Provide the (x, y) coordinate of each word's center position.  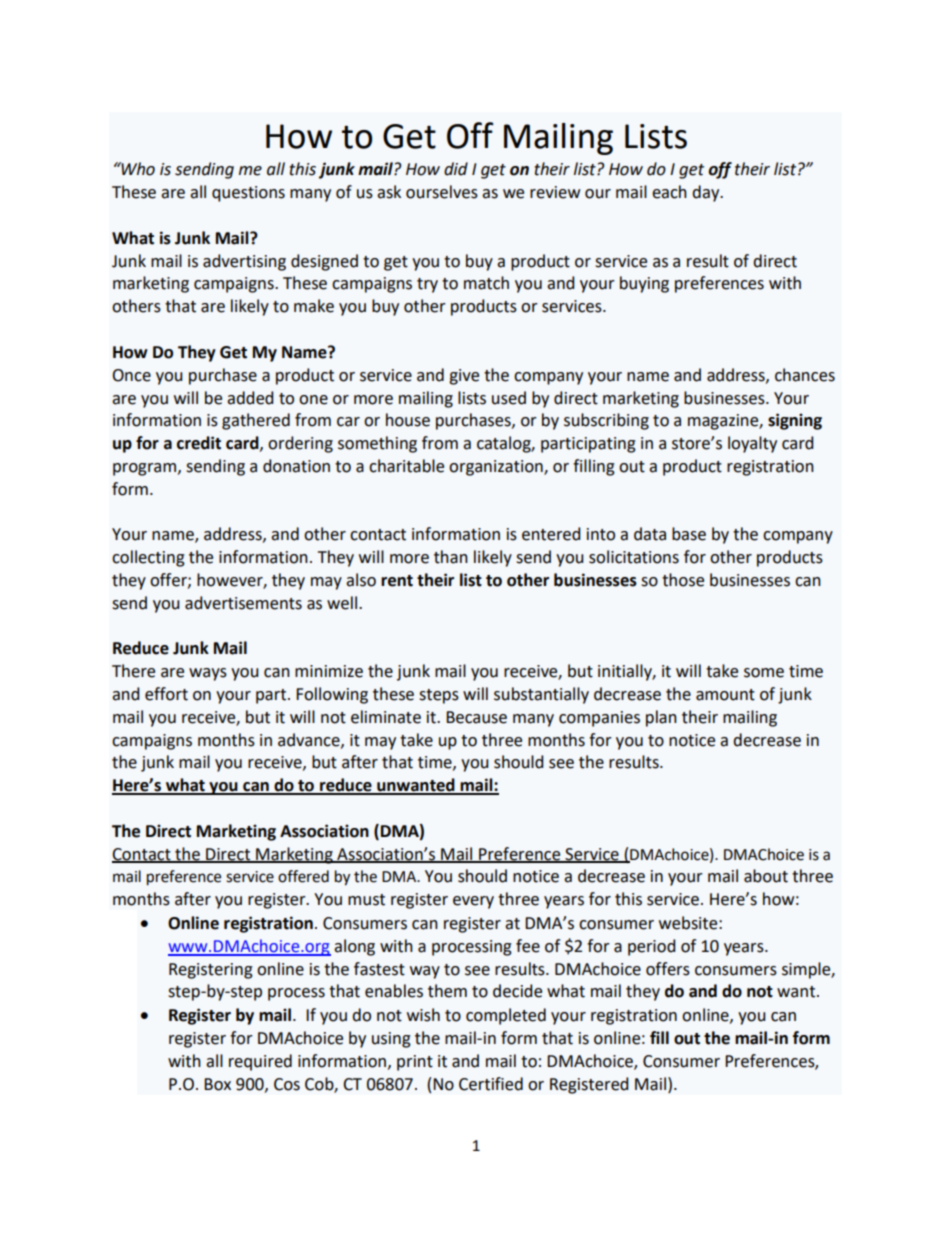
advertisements (243, 603)
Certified (491, 1084)
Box (217, 1084)
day (707, 193)
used (509, 398)
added (250, 398)
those (683, 580)
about (766, 876)
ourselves (442, 192)
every (473, 902)
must (366, 900)
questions (248, 194)
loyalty (752, 444)
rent (397, 581)
